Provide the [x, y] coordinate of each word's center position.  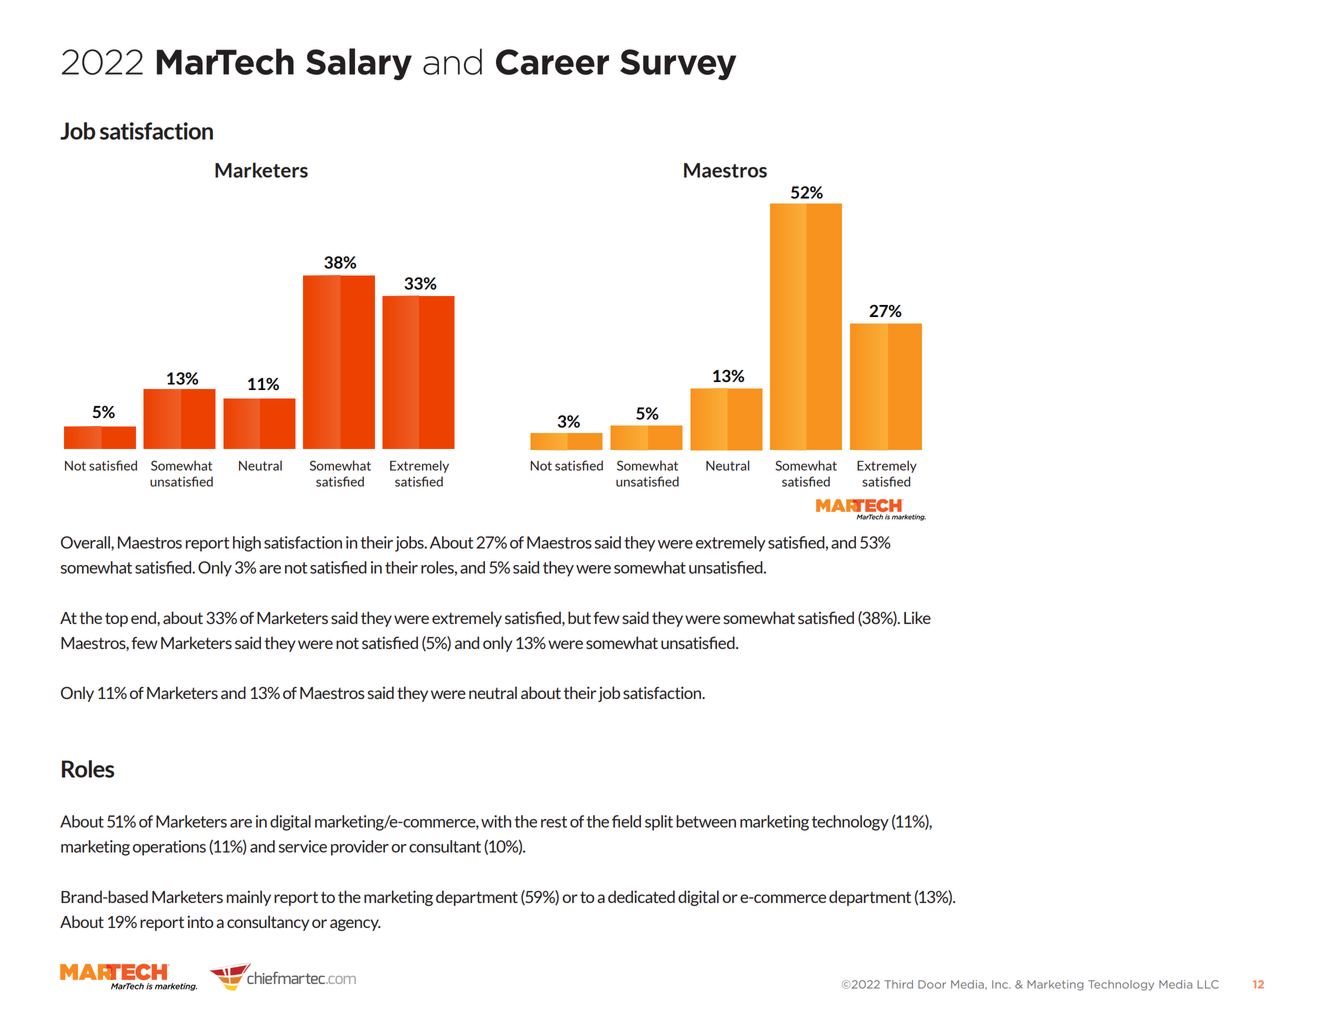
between [706, 821]
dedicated [641, 896]
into [200, 922]
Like [917, 617]
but [579, 617]
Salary [359, 64]
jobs [410, 544]
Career [552, 62]
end [144, 617]
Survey [678, 64]
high [247, 544]
